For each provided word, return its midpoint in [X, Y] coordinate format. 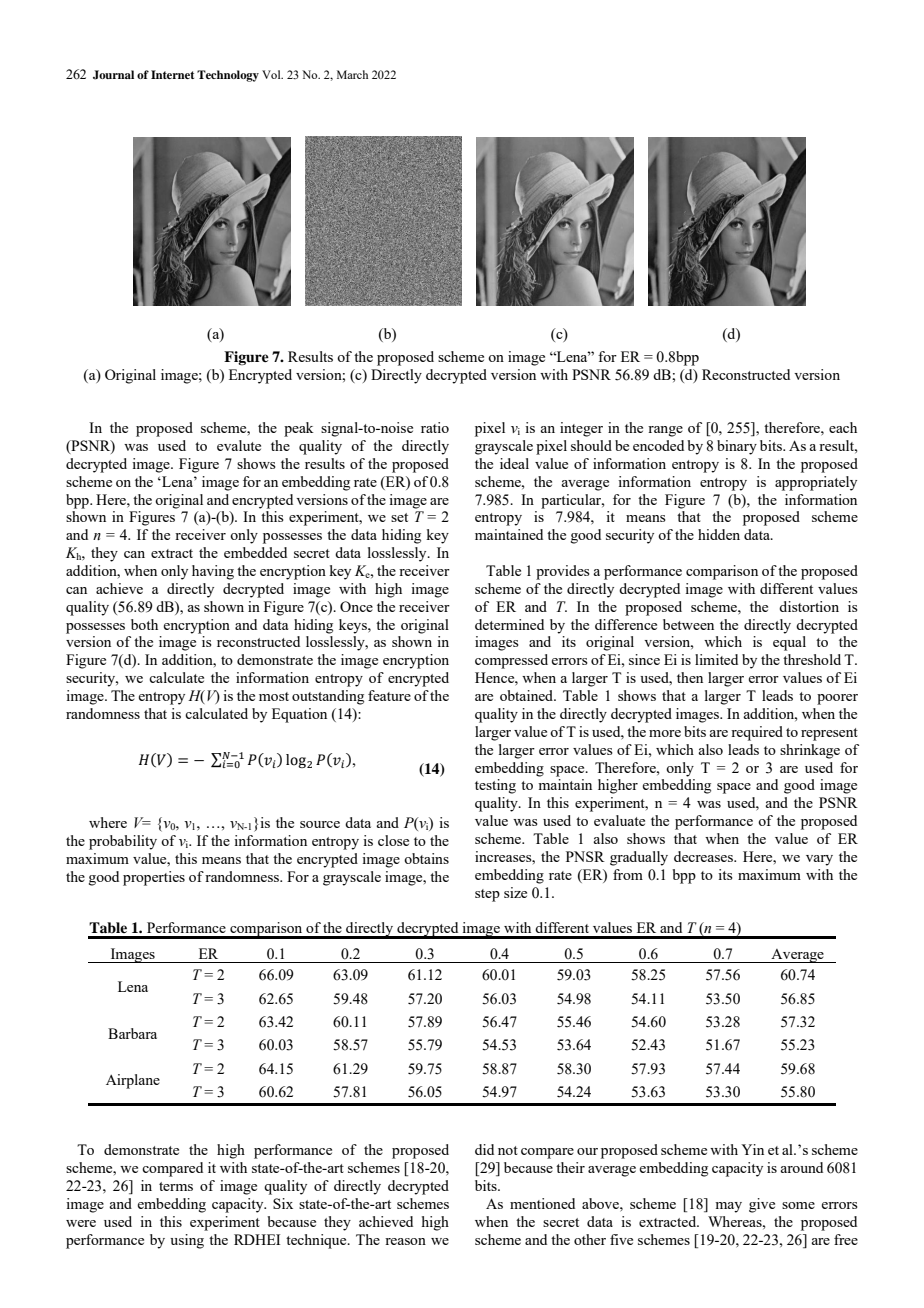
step [487, 895]
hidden [719, 534]
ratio [435, 427]
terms [176, 1186]
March [352, 74]
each [843, 427]
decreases [704, 856]
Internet [172, 74]
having [213, 572]
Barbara [132, 1033]
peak [299, 429]
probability [123, 842]
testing [495, 786]
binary [737, 447]
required [757, 733]
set [399, 517]
